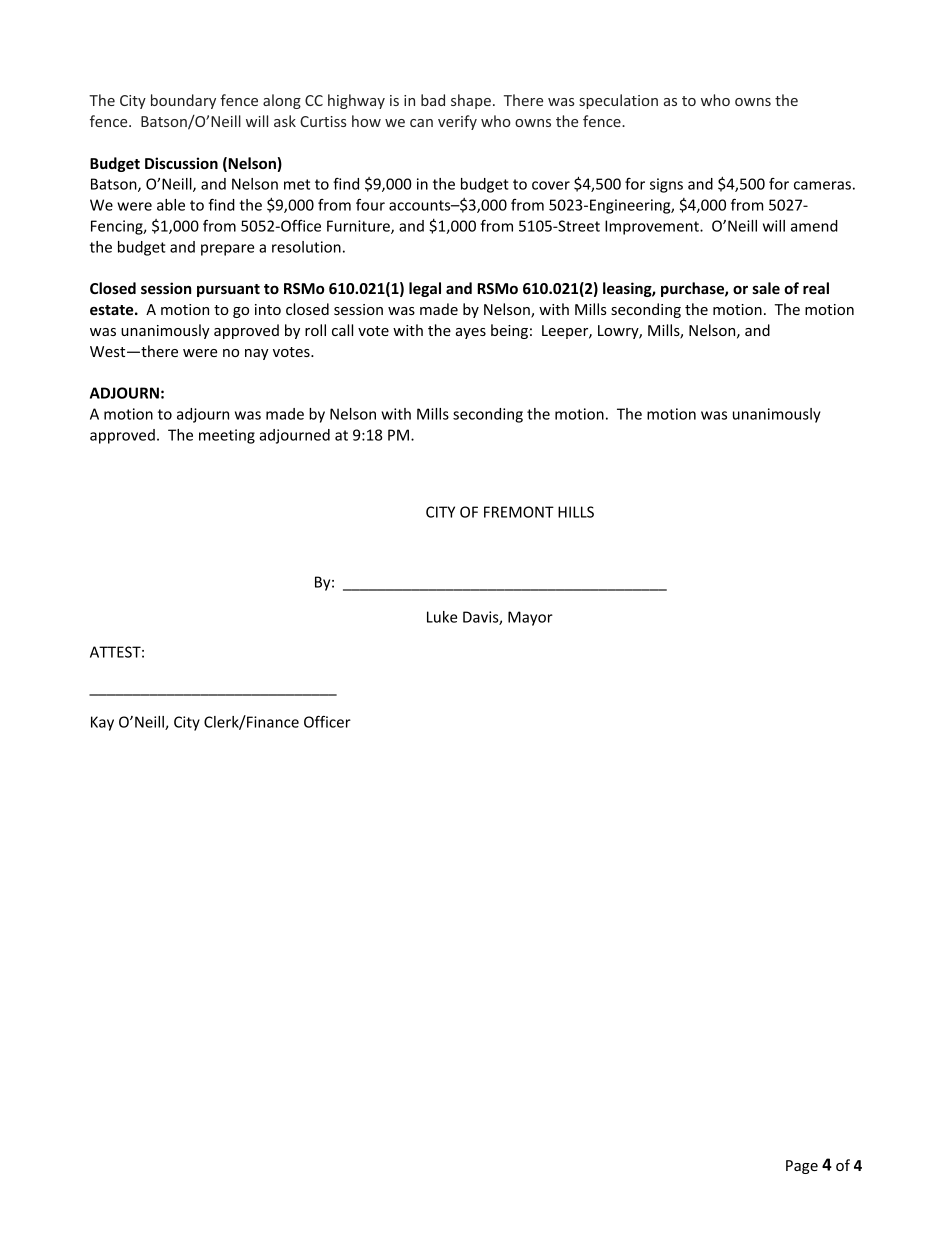 This screenshot has height=1233, width=952. What do you see at coordinates (183, 101) in the screenshot?
I see `boundary` at bounding box center [183, 101].
